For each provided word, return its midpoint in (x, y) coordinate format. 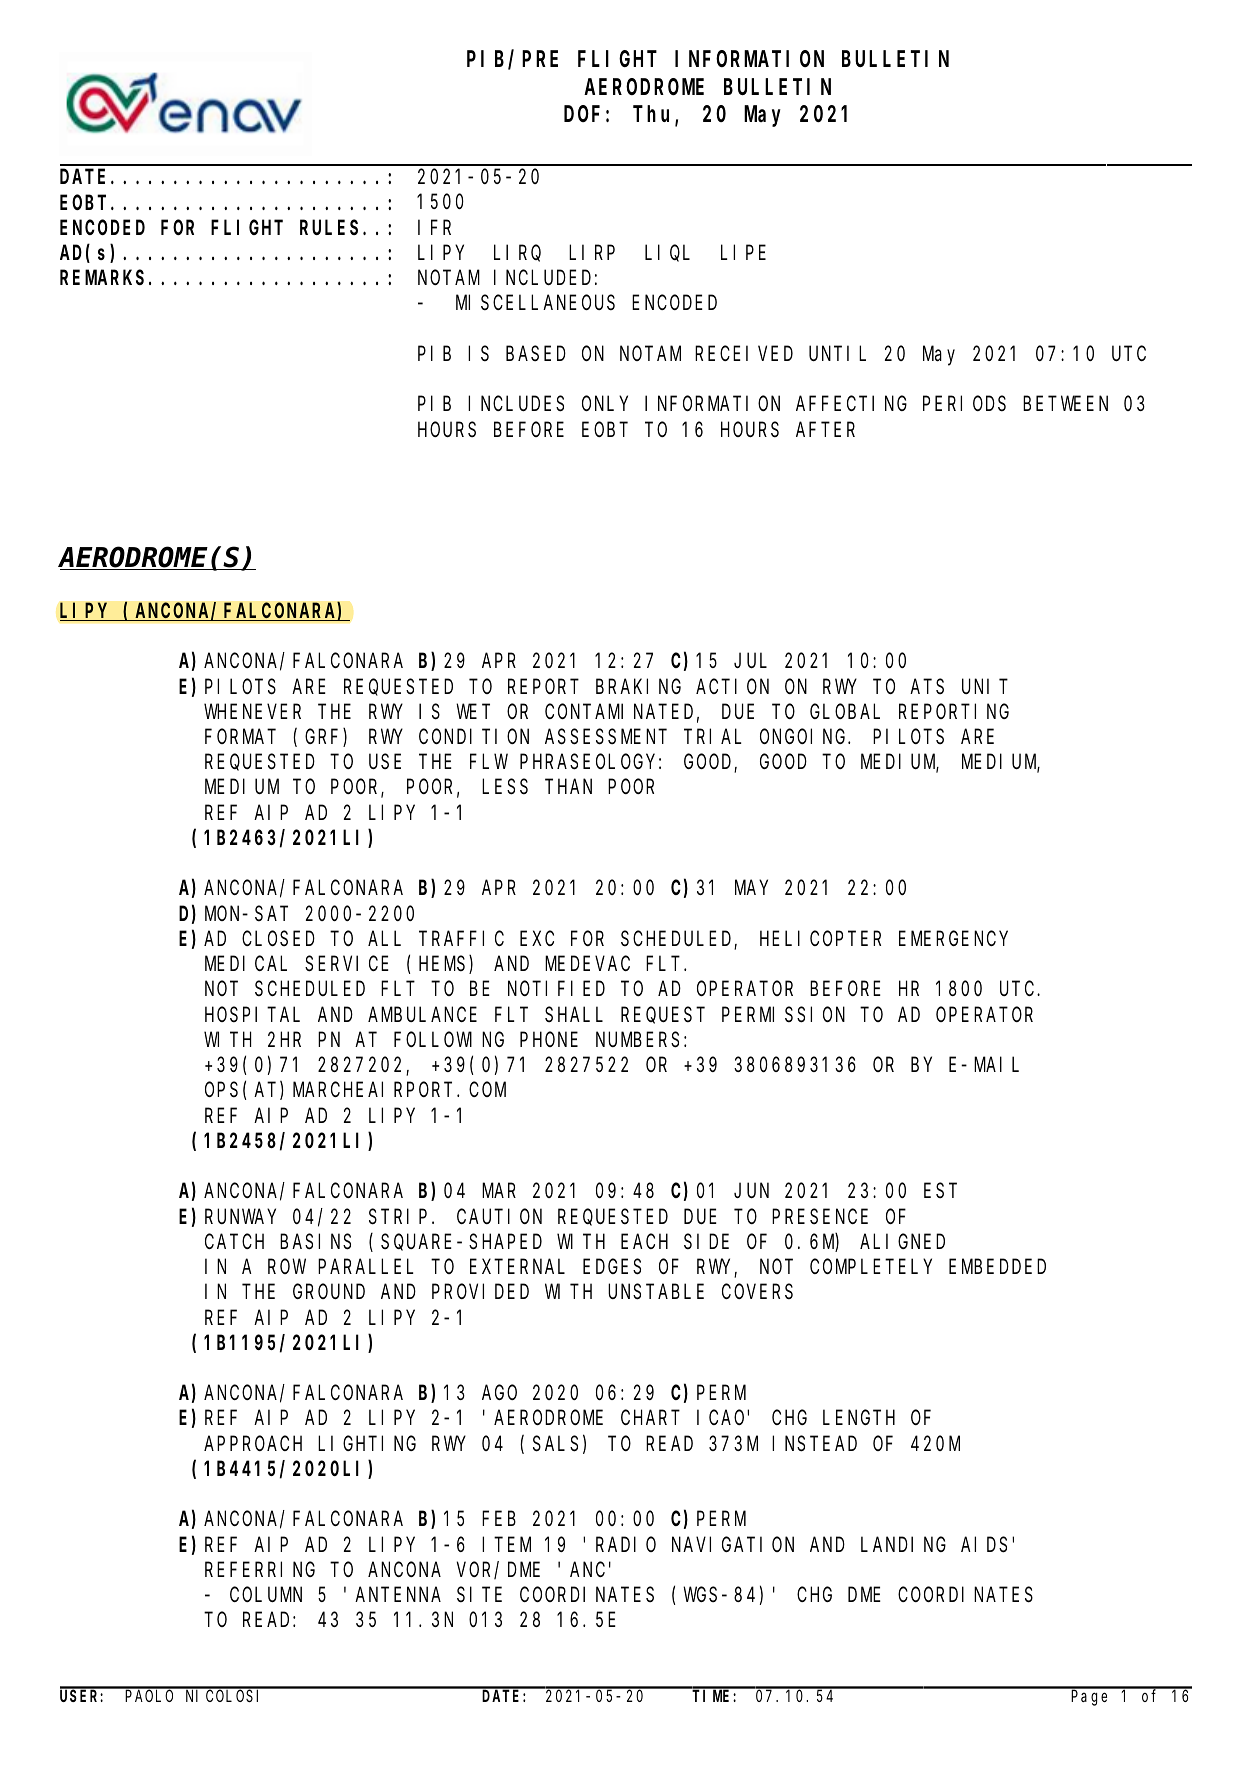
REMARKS (102, 278)
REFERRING (260, 1570)
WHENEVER (252, 712)
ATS (927, 686)
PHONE (549, 1040)
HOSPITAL (252, 1014)
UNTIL (837, 354)
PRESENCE (820, 1216)
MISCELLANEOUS (535, 303)
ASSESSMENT (606, 737)
